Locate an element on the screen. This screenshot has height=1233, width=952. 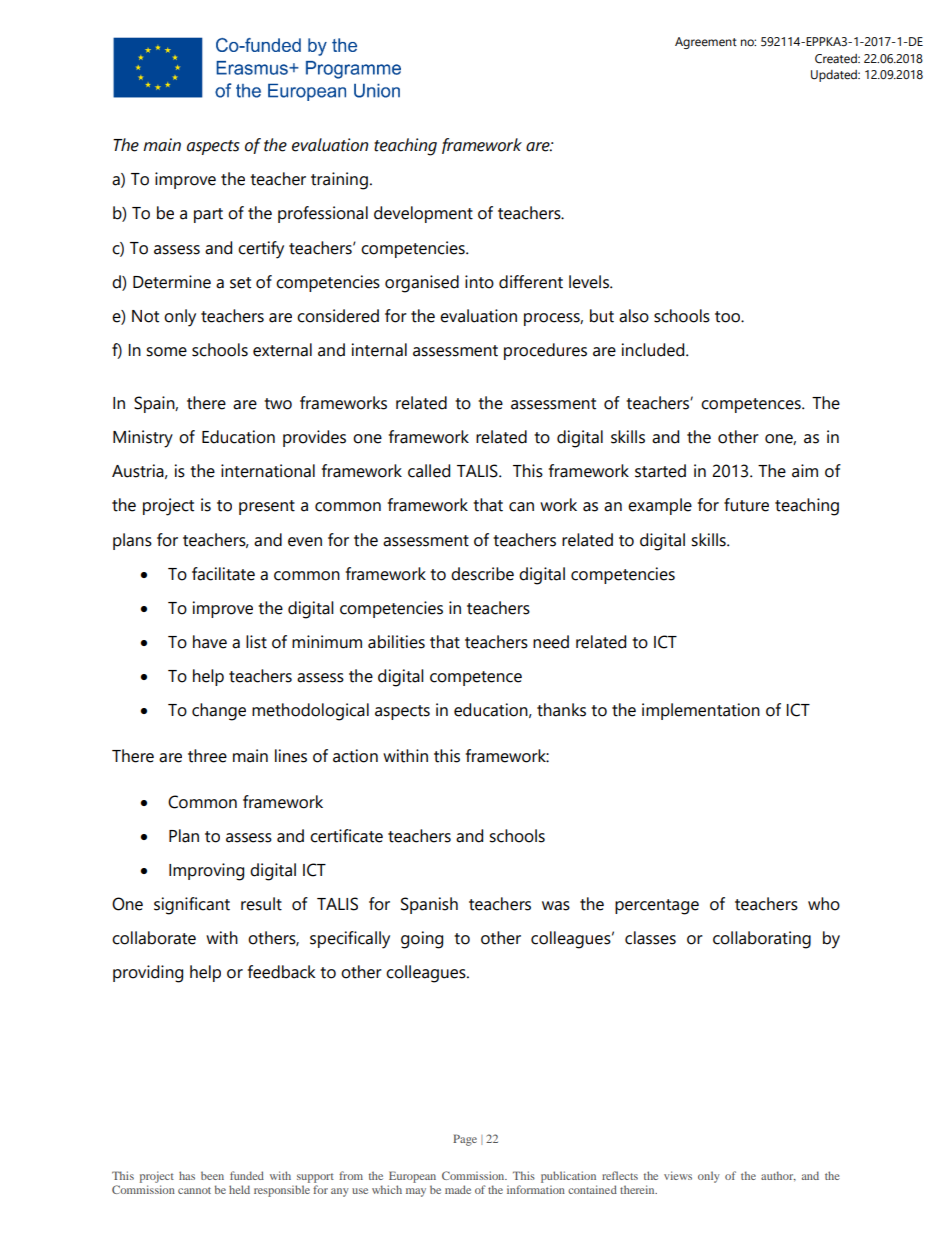
Agreement is located at coordinates (706, 43).
